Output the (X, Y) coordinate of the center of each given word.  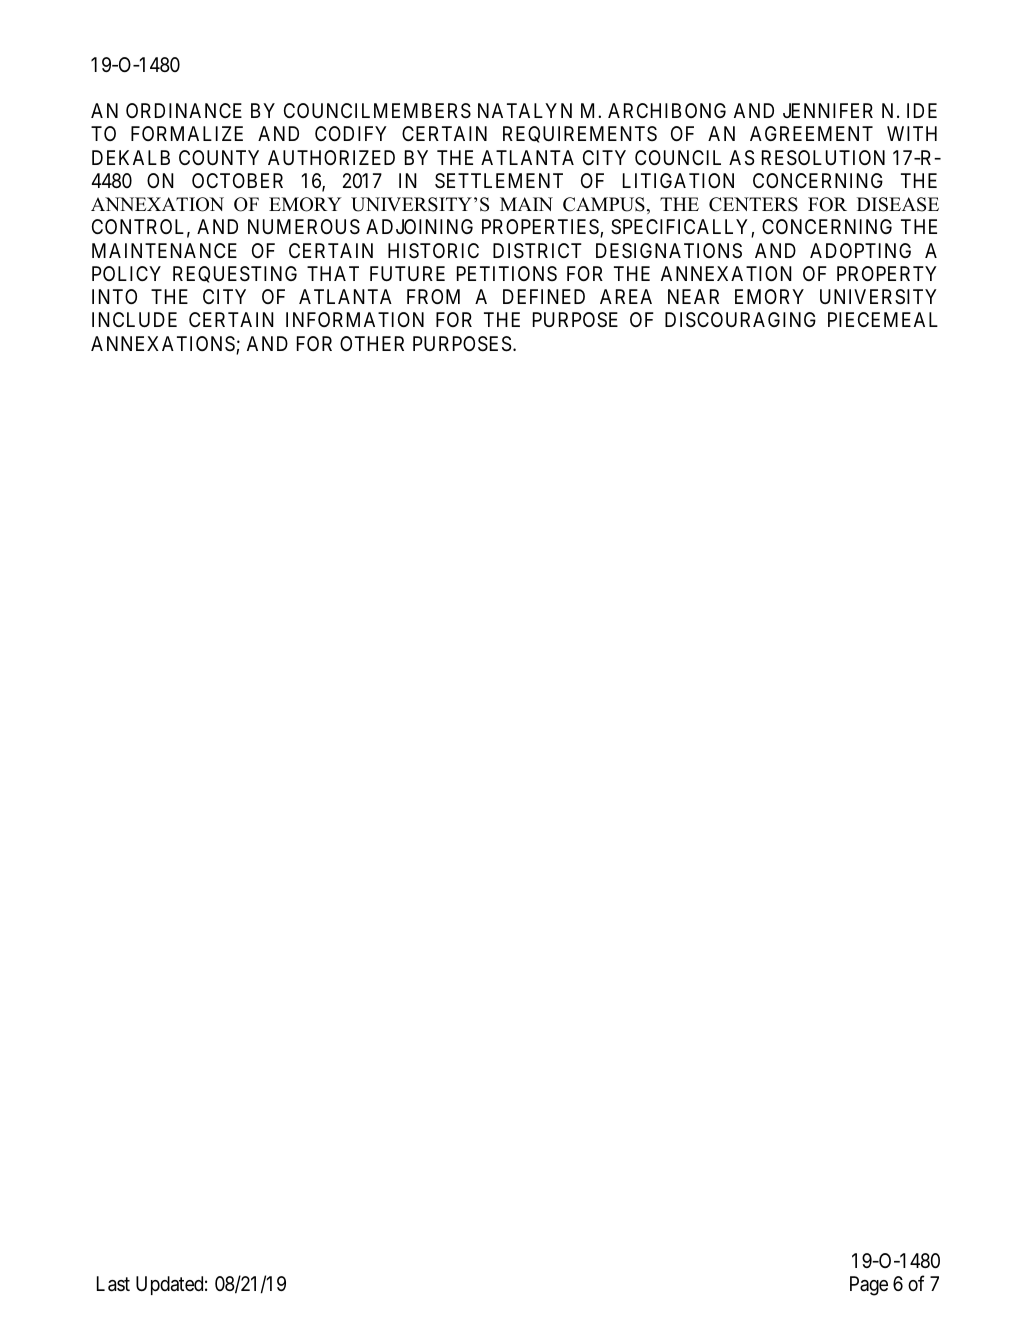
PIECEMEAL (883, 319)
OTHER (372, 343)
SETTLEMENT (499, 180)
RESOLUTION (823, 158)
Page (869, 1286)
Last (113, 1284)
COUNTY (219, 157)
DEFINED (544, 296)
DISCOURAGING (740, 320)
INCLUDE (134, 319)
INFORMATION (355, 319)
